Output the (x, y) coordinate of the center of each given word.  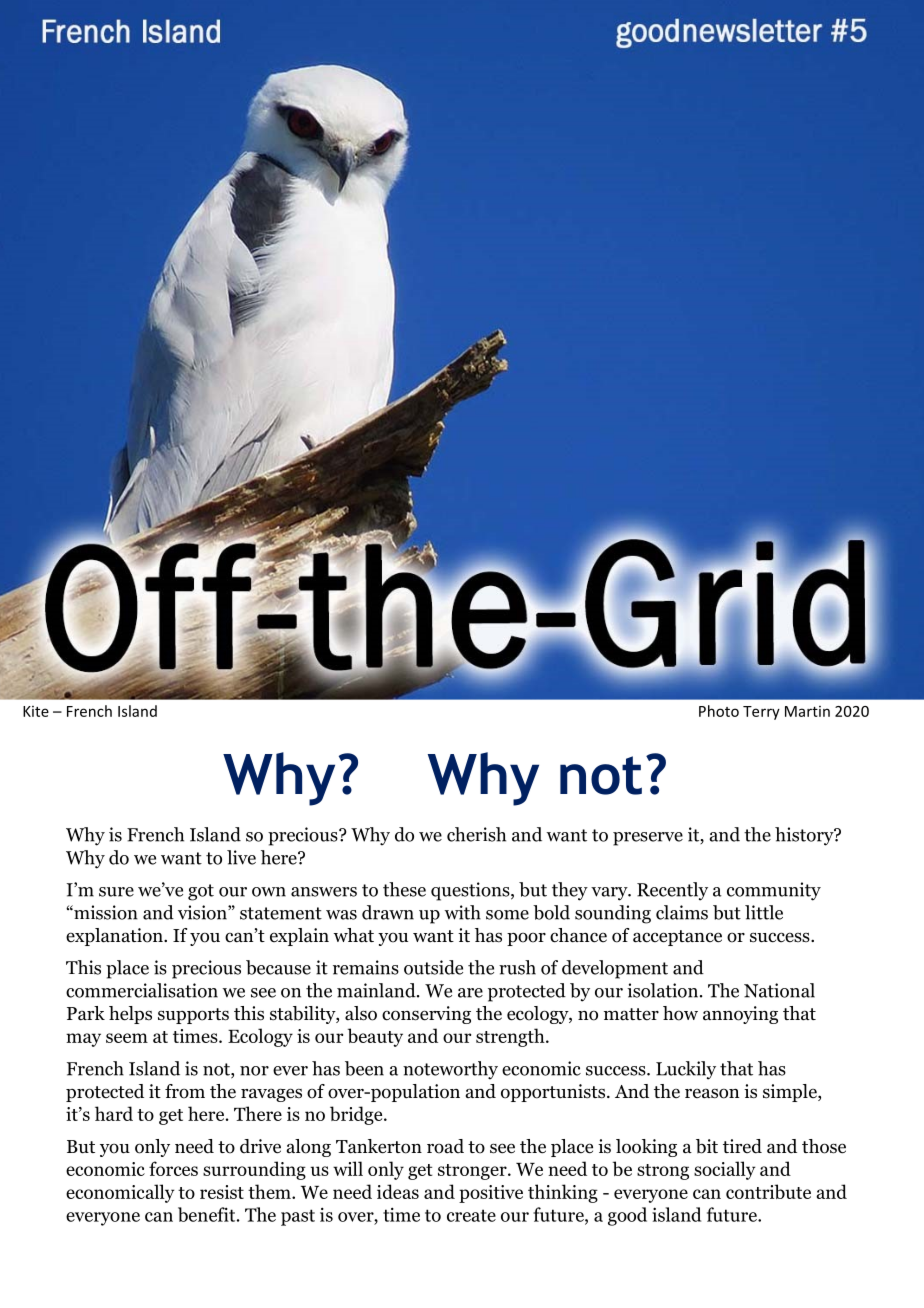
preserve (648, 839)
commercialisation (142, 990)
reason (712, 1093)
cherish (476, 834)
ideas (398, 1191)
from (185, 1091)
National (779, 990)
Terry (761, 713)
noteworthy (450, 1070)
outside (433, 967)
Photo (719, 711)
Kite (36, 711)
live (241, 857)
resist (222, 1192)
